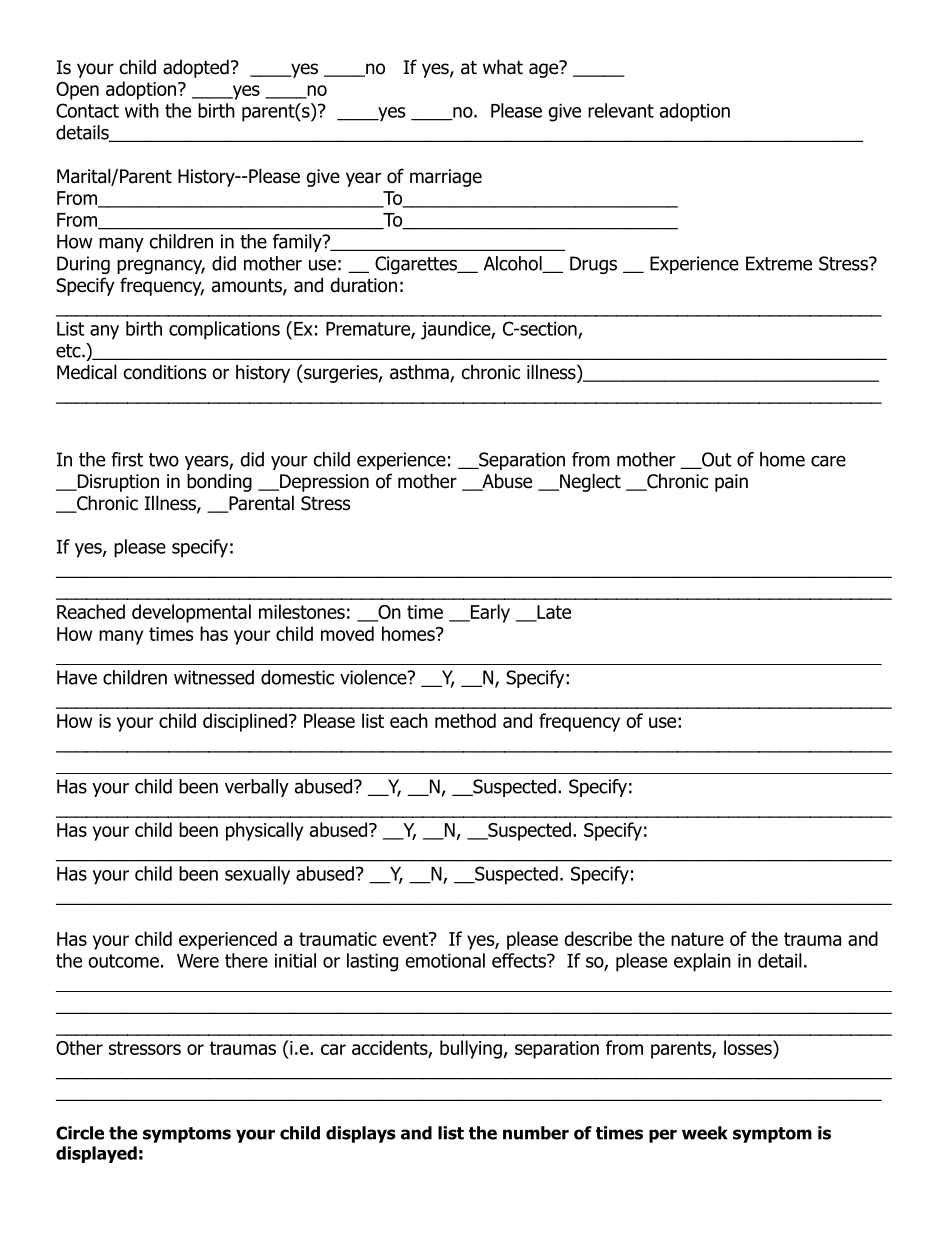 The height and width of the screenshot is (1233, 952). Describe the element at coordinates (369, 330) in the screenshot. I see `Premature` at that location.
